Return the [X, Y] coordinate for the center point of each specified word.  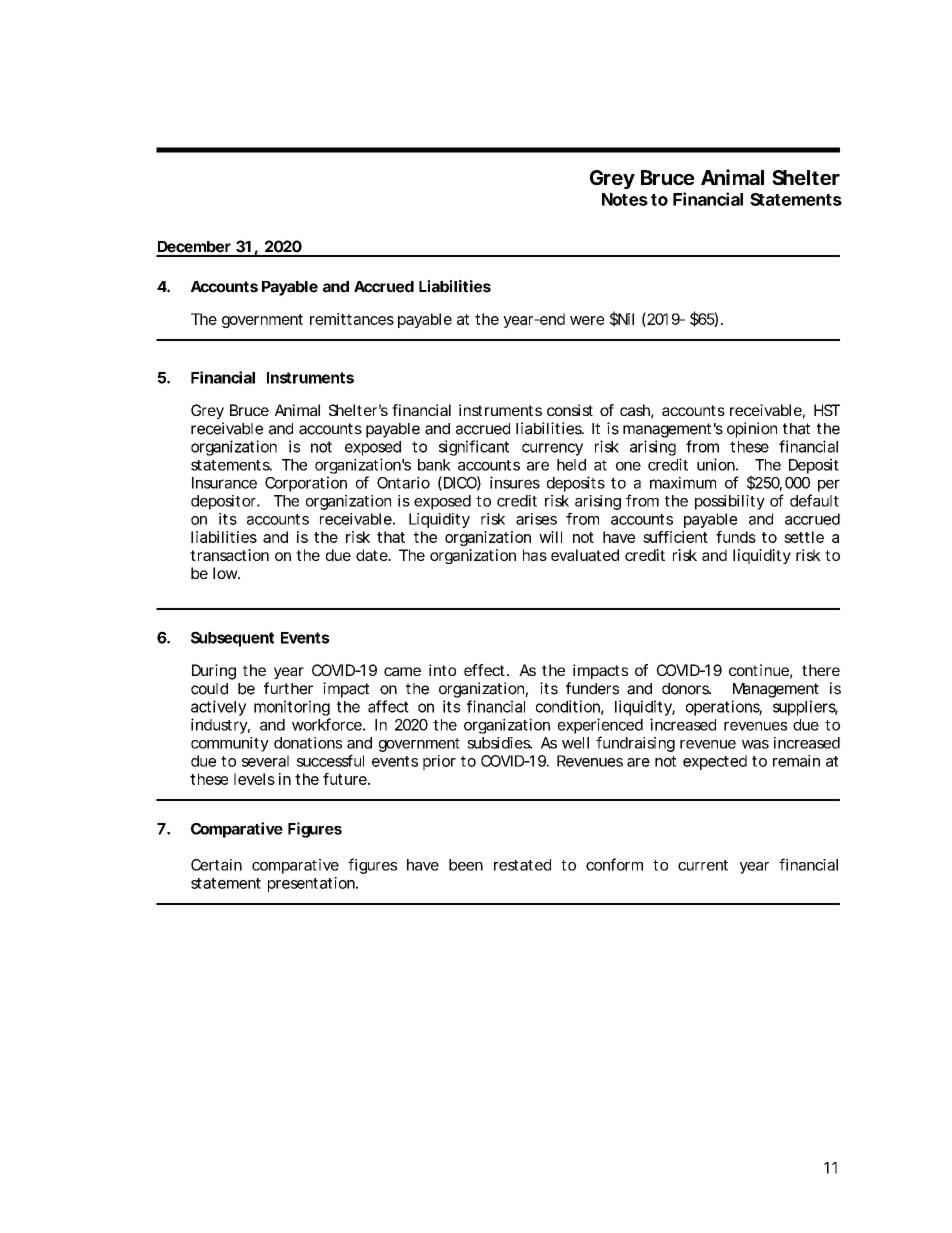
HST [827, 410]
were [587, 320]
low [225, 573]
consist [570, 410]
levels [254, 779]
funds [736, 537]
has [535, 555]
